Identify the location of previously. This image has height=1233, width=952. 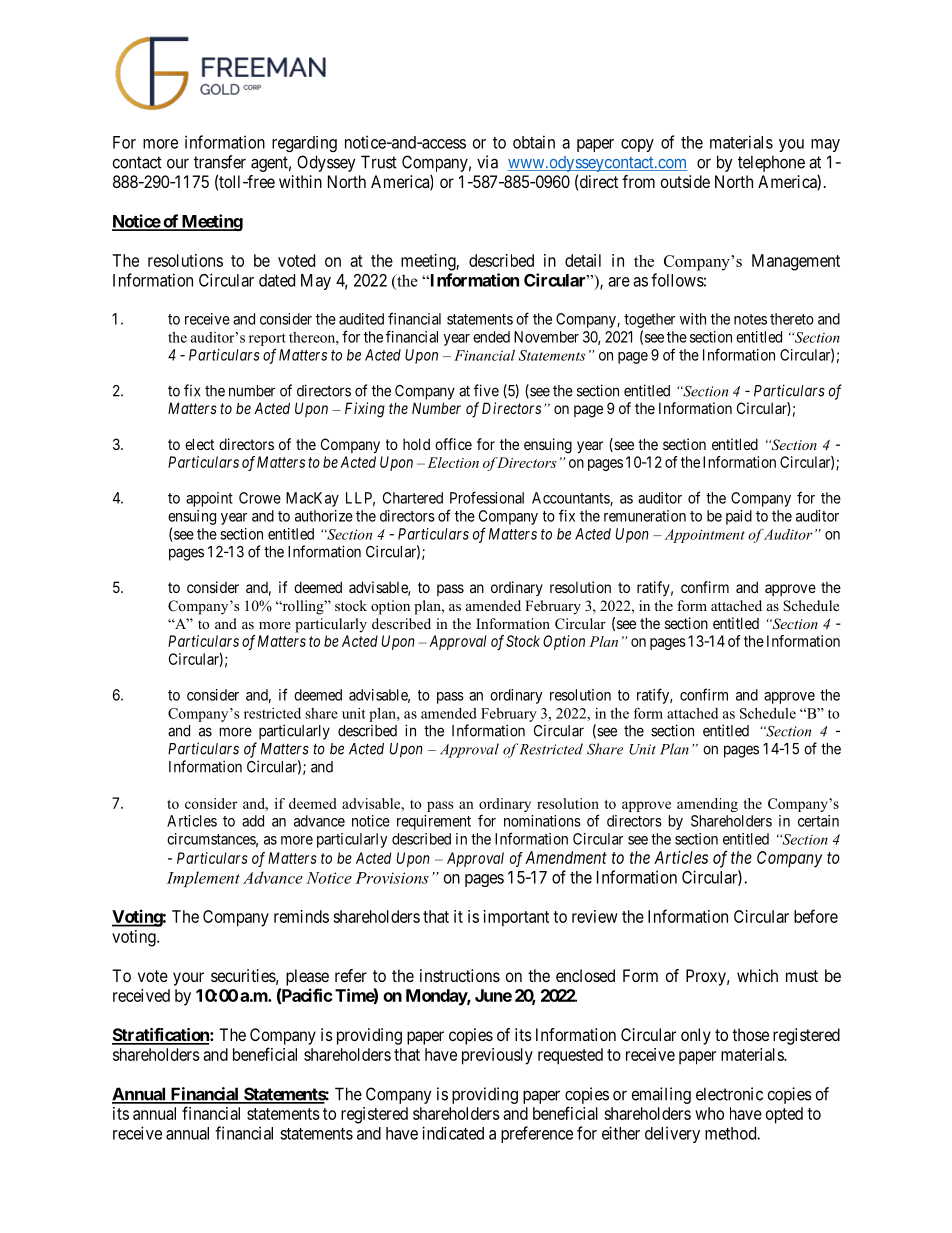
(497, 1056).
